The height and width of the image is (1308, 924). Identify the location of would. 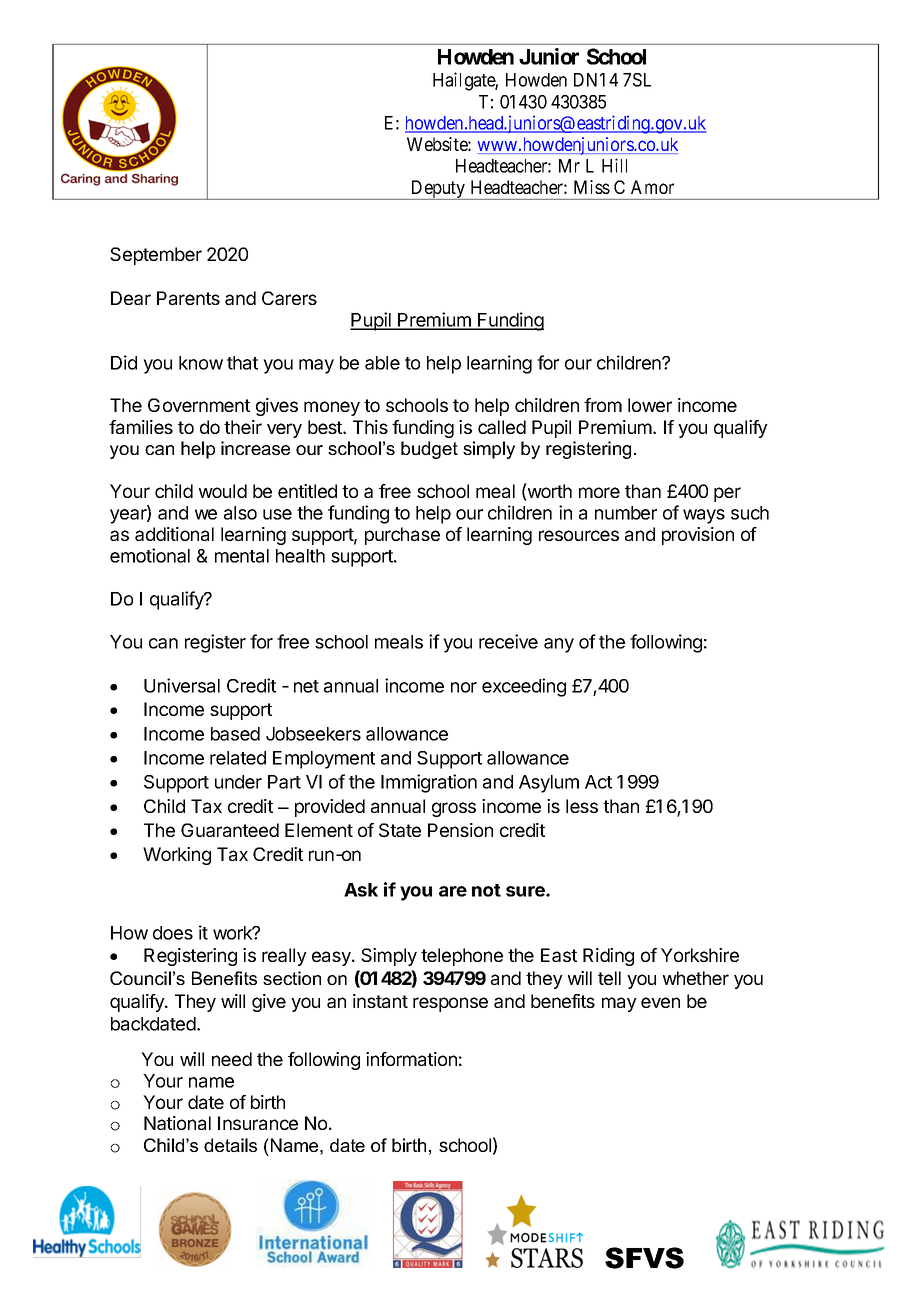
(223, 491).
